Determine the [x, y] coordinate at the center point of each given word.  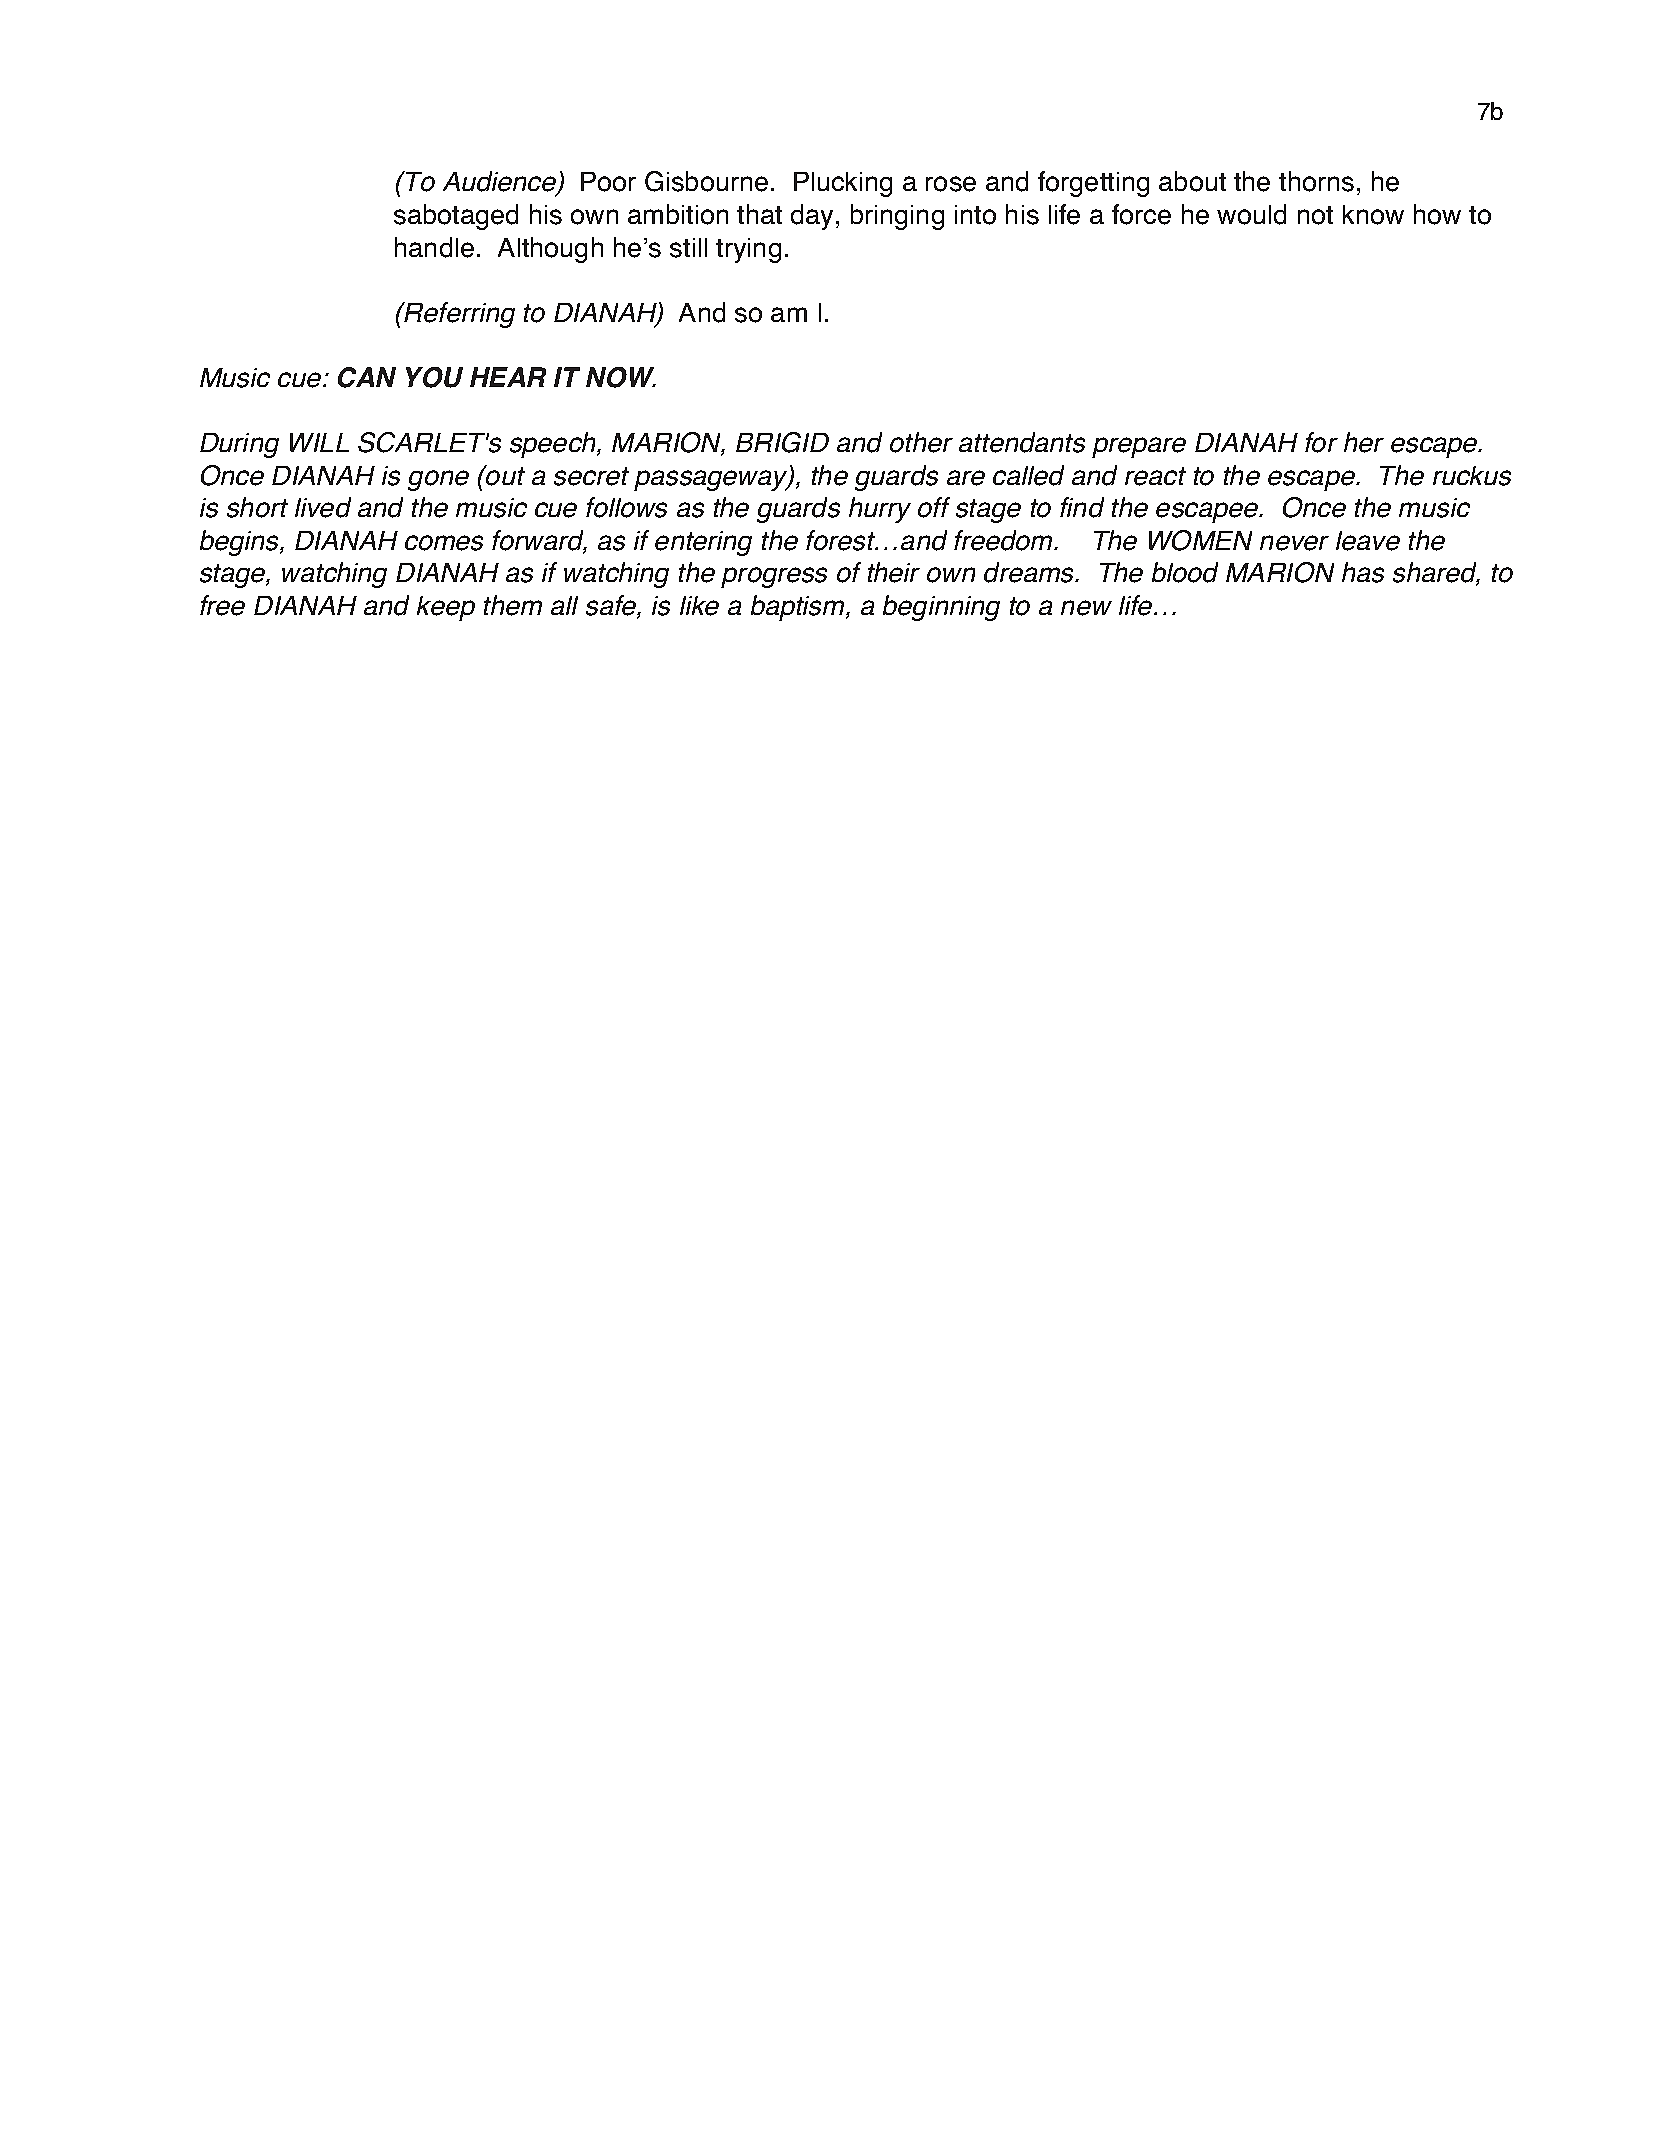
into [975, 215]
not [1315, 215]
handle [434, 247]
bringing [897, 217]
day [814, 217]
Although [550, 250]
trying [748, 250]
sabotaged [456, 217]
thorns [1316, 181]
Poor [608, 182]
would [1251, 214]
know [1373, 215]
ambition [678, 214]
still [688, 248]
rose [951, 184]
